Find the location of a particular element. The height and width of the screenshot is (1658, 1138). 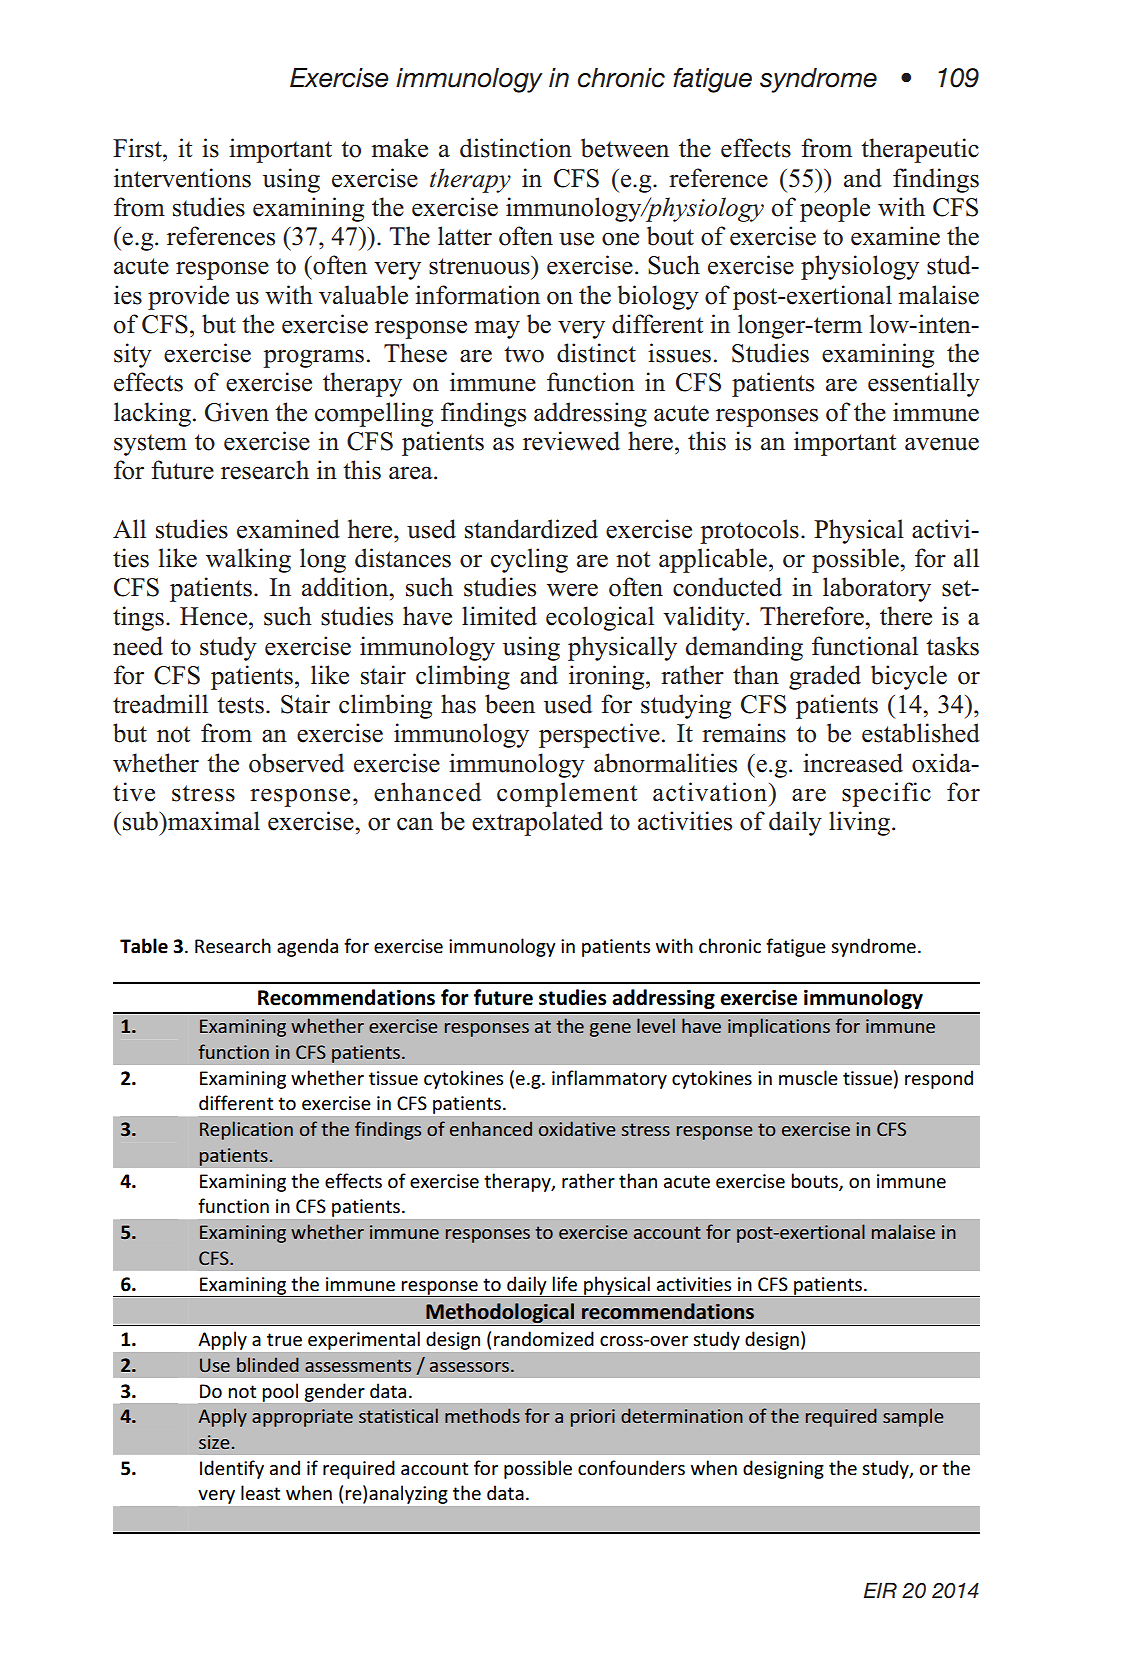

laboratory is located at coordinates (877, 589).
